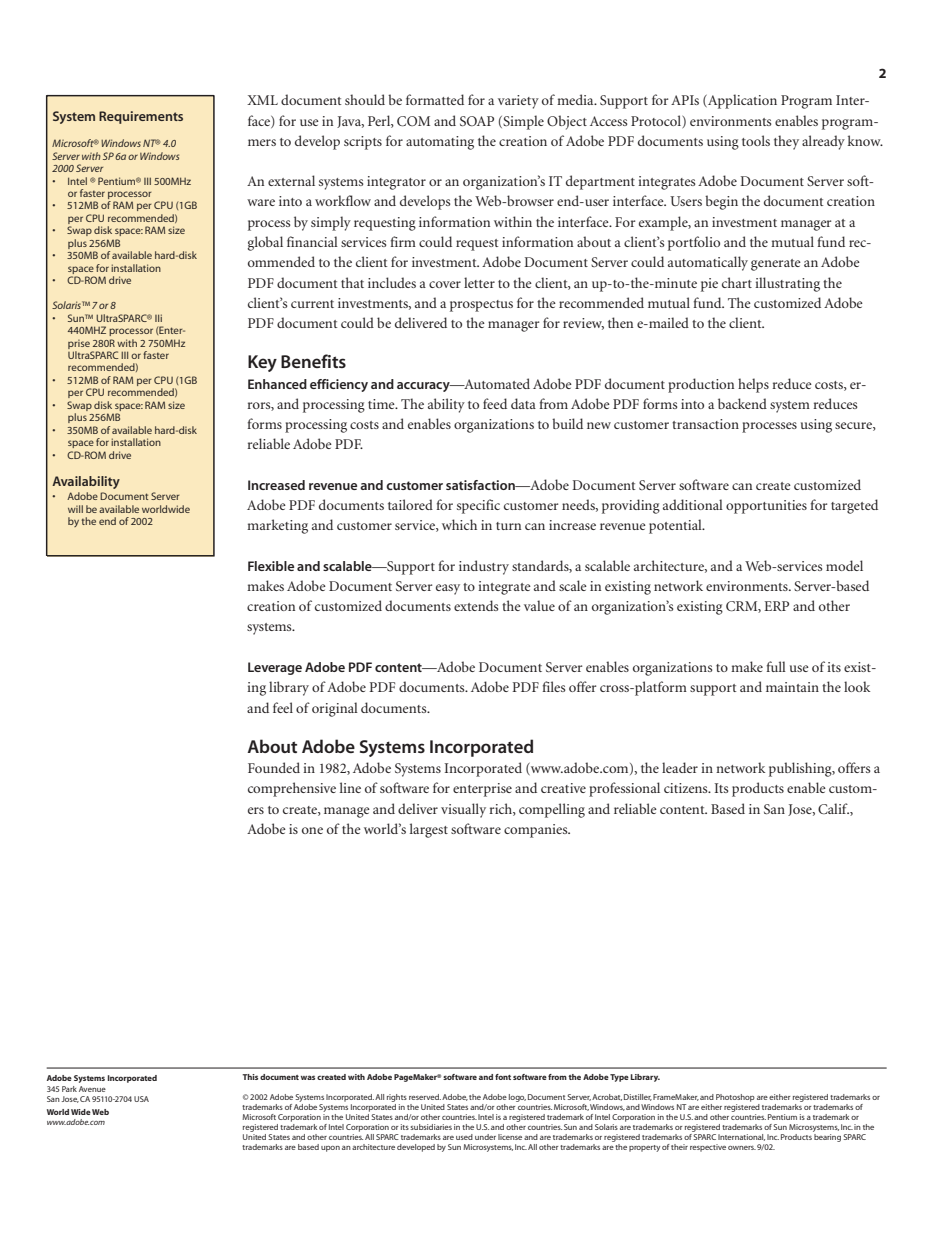 This screenshot has width=952, height=1233. Describe the element at coordinates (476, 605) in the screenshot. I see `extends` at that location.
